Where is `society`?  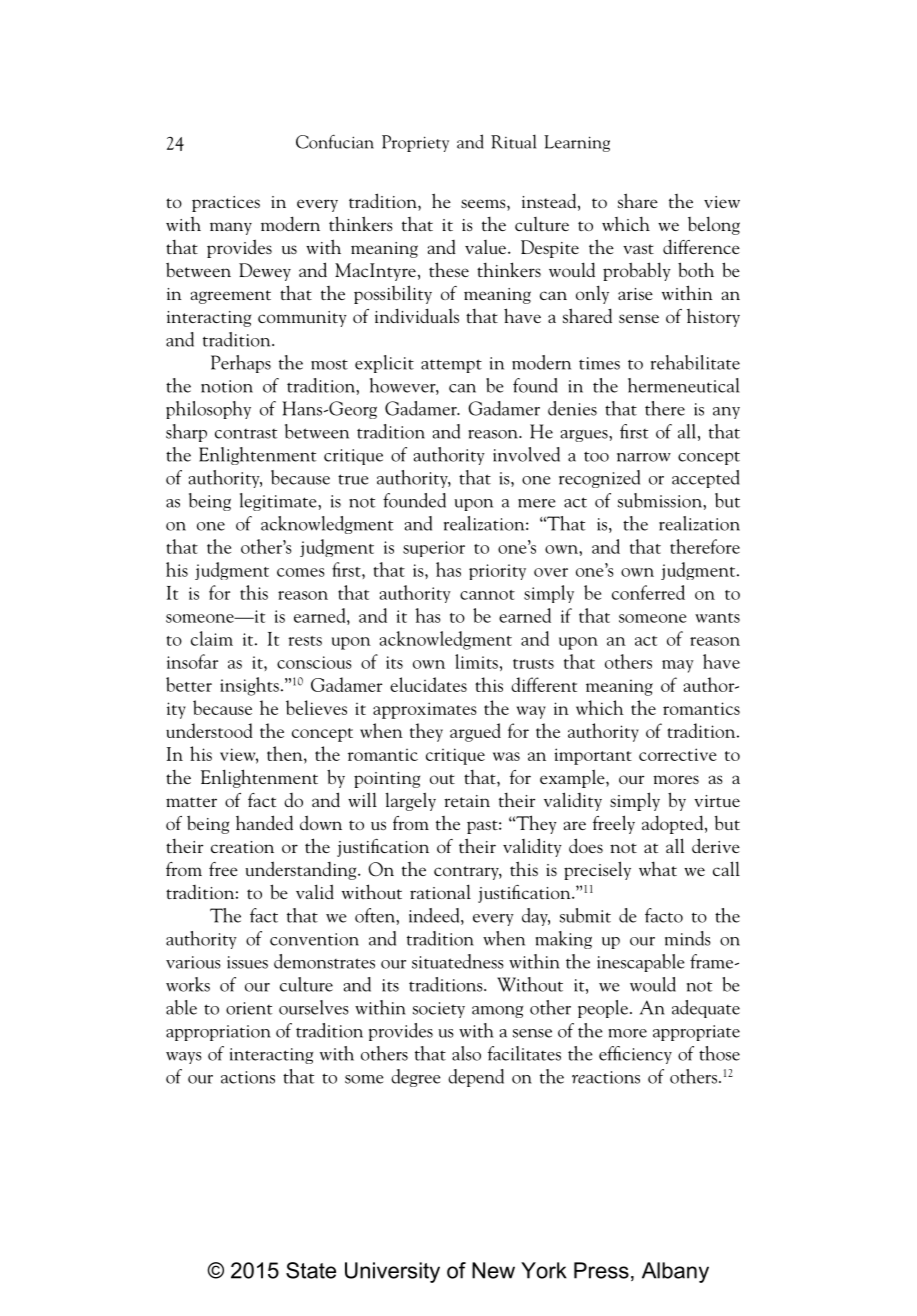
society is located at coordinates (439, 1010).
